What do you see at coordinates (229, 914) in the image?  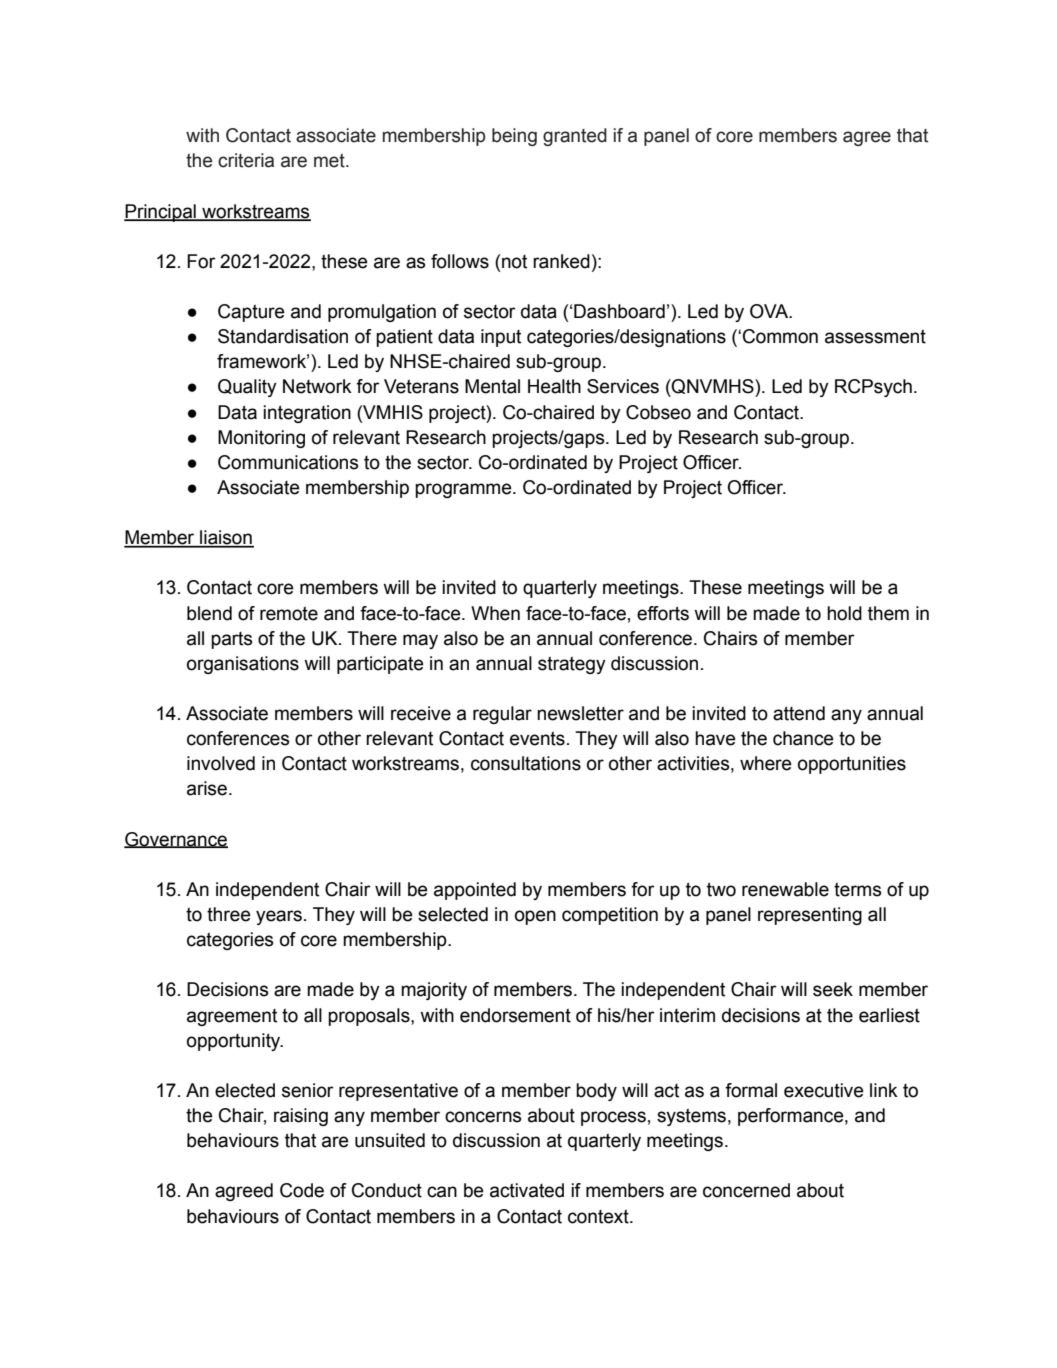 I see `three` at bounding box center [229, 914].
